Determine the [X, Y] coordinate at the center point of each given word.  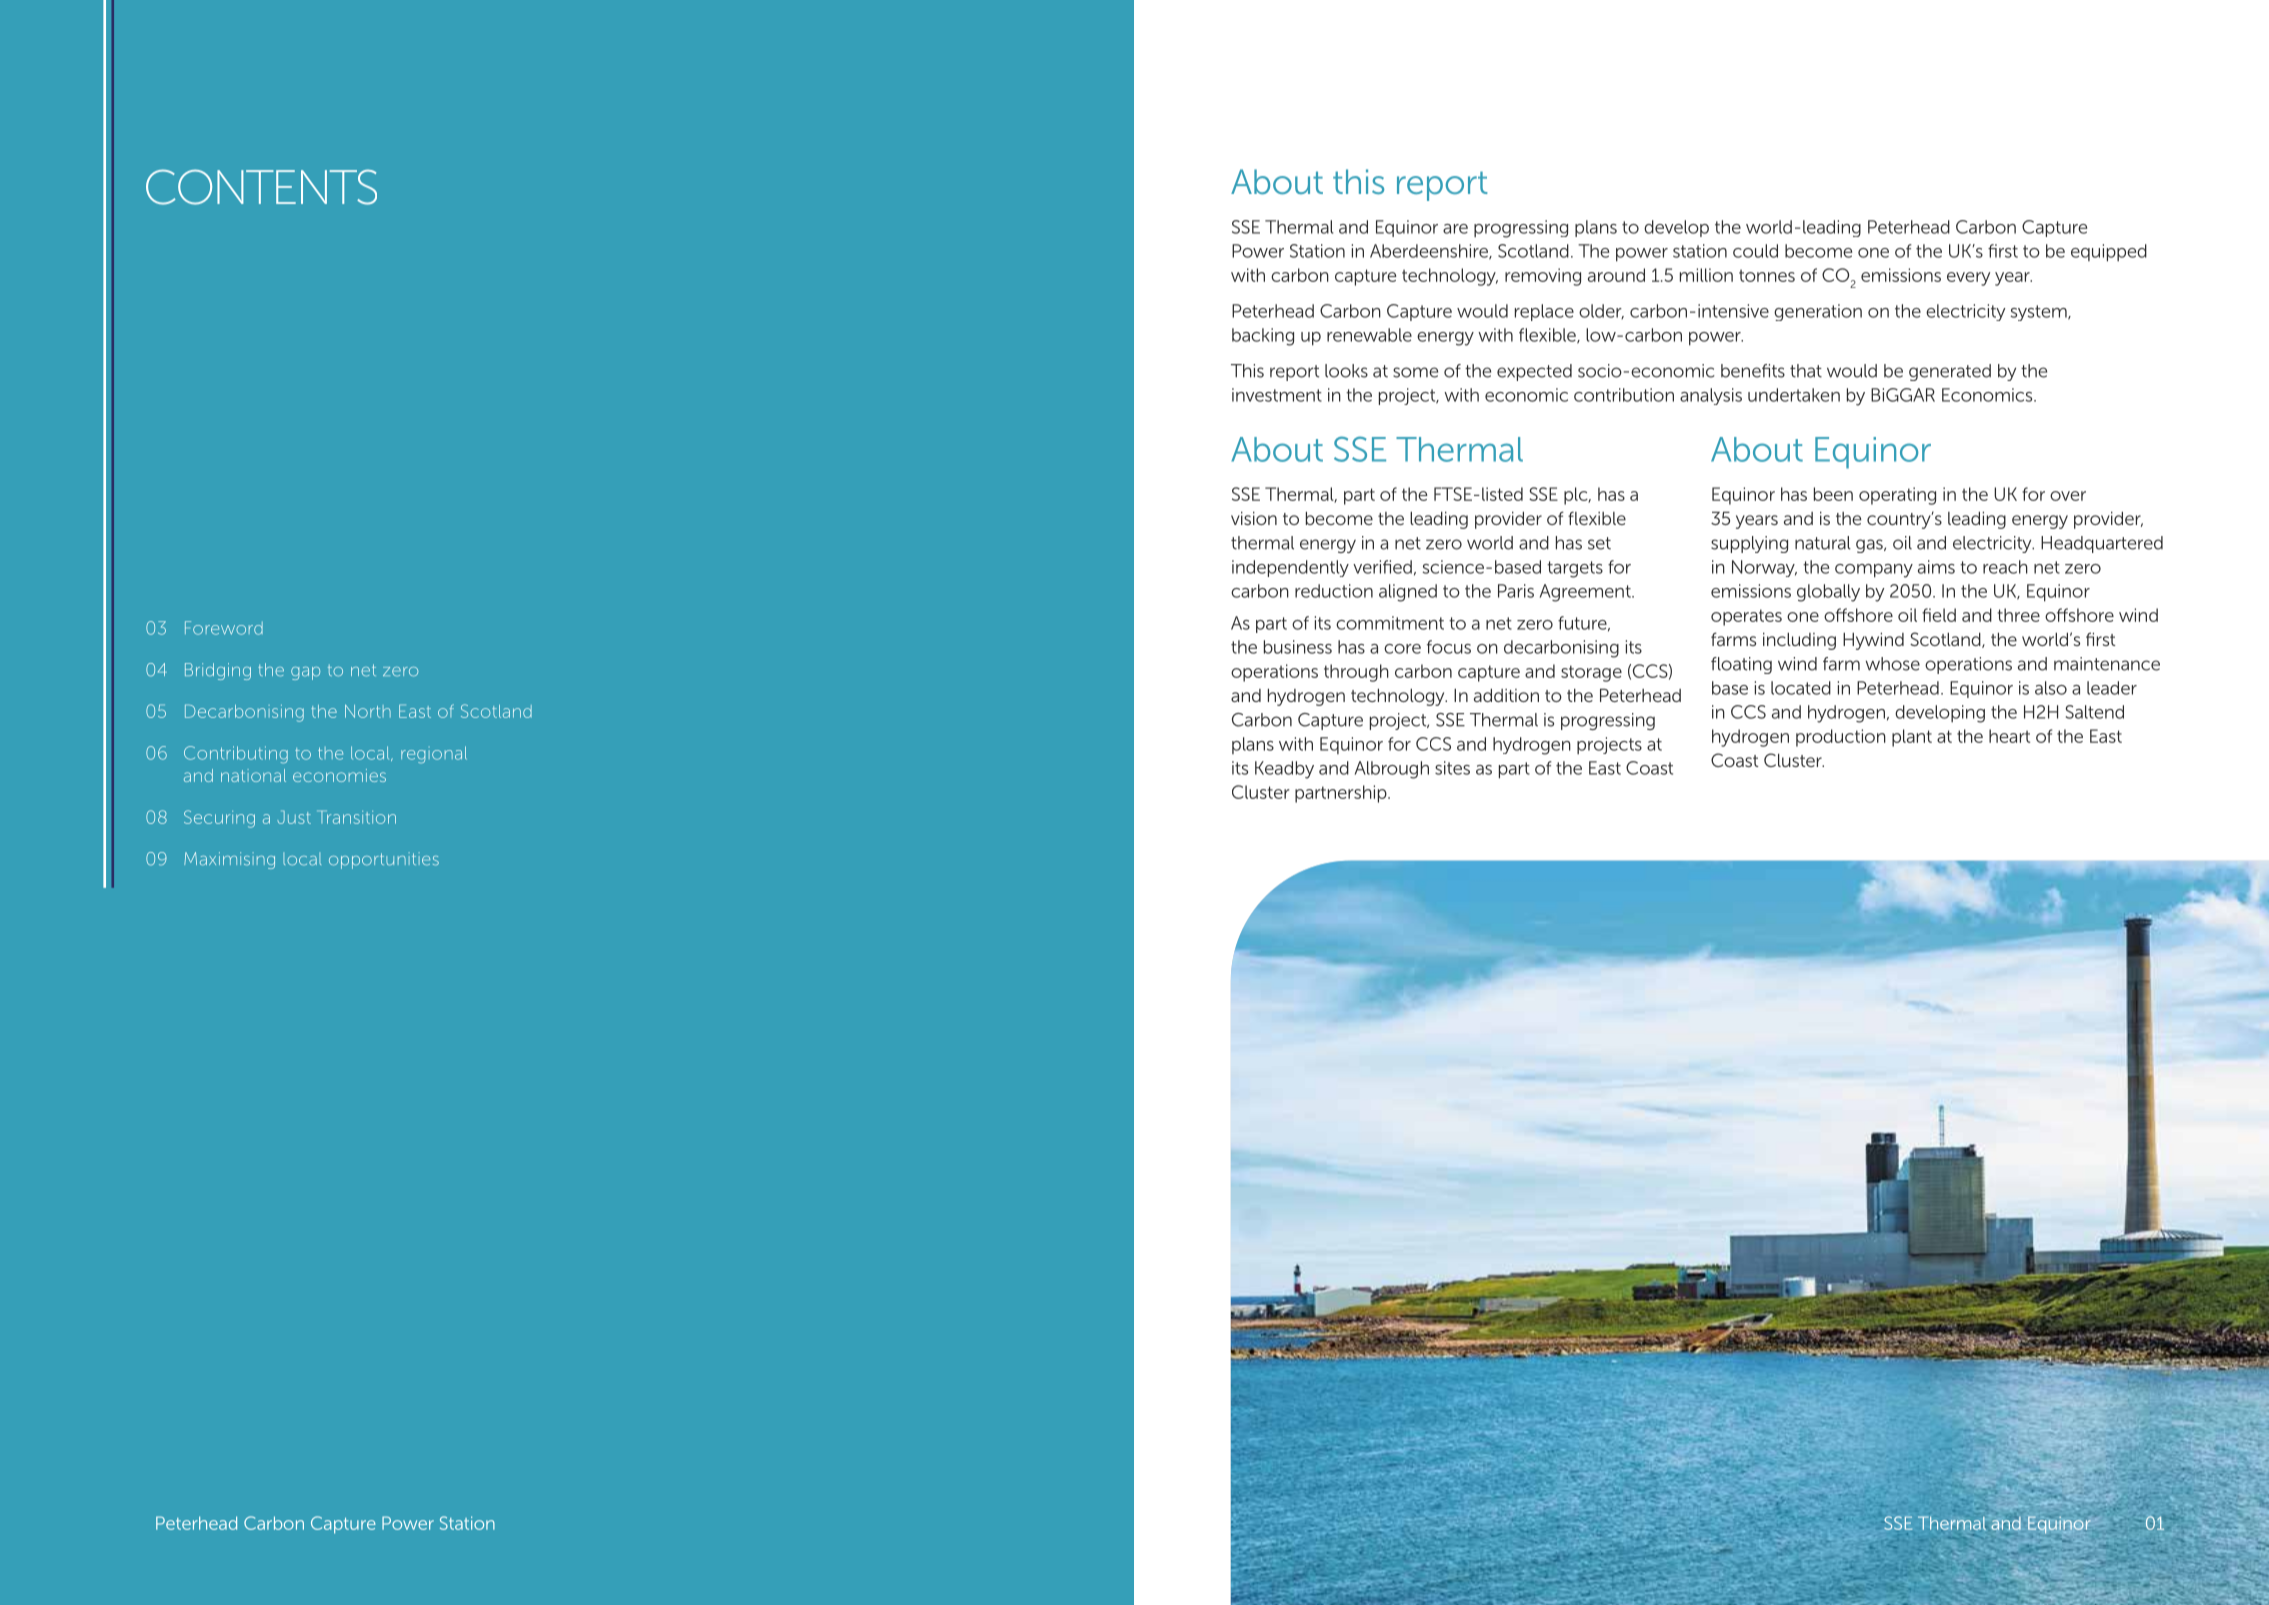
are [1455, 229]
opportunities [384, 860]
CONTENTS [261, 187]
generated [1950, 372]
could [1755, 251]
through [1356, 673]
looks [1346, 371]
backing [1263, 337]
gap [305, 673]
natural [1823, 543]
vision [1254, 518]
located [1801, 688]
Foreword [224, 628]
